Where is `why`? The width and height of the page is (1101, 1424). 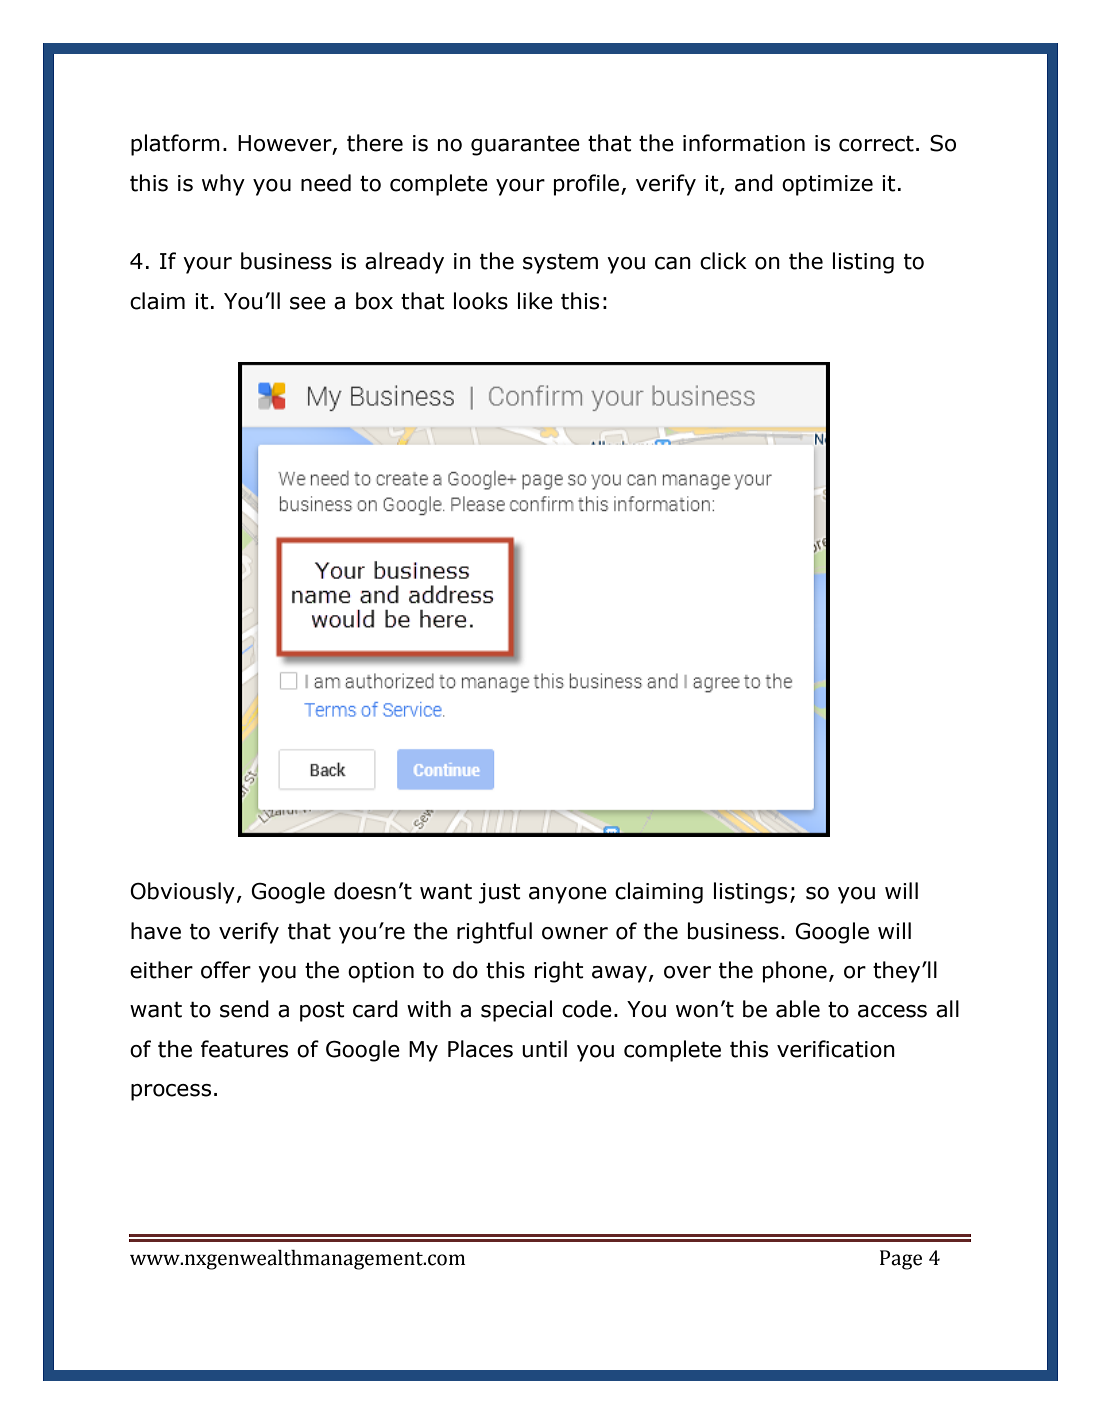
why is located at coordinates (223, 185).
